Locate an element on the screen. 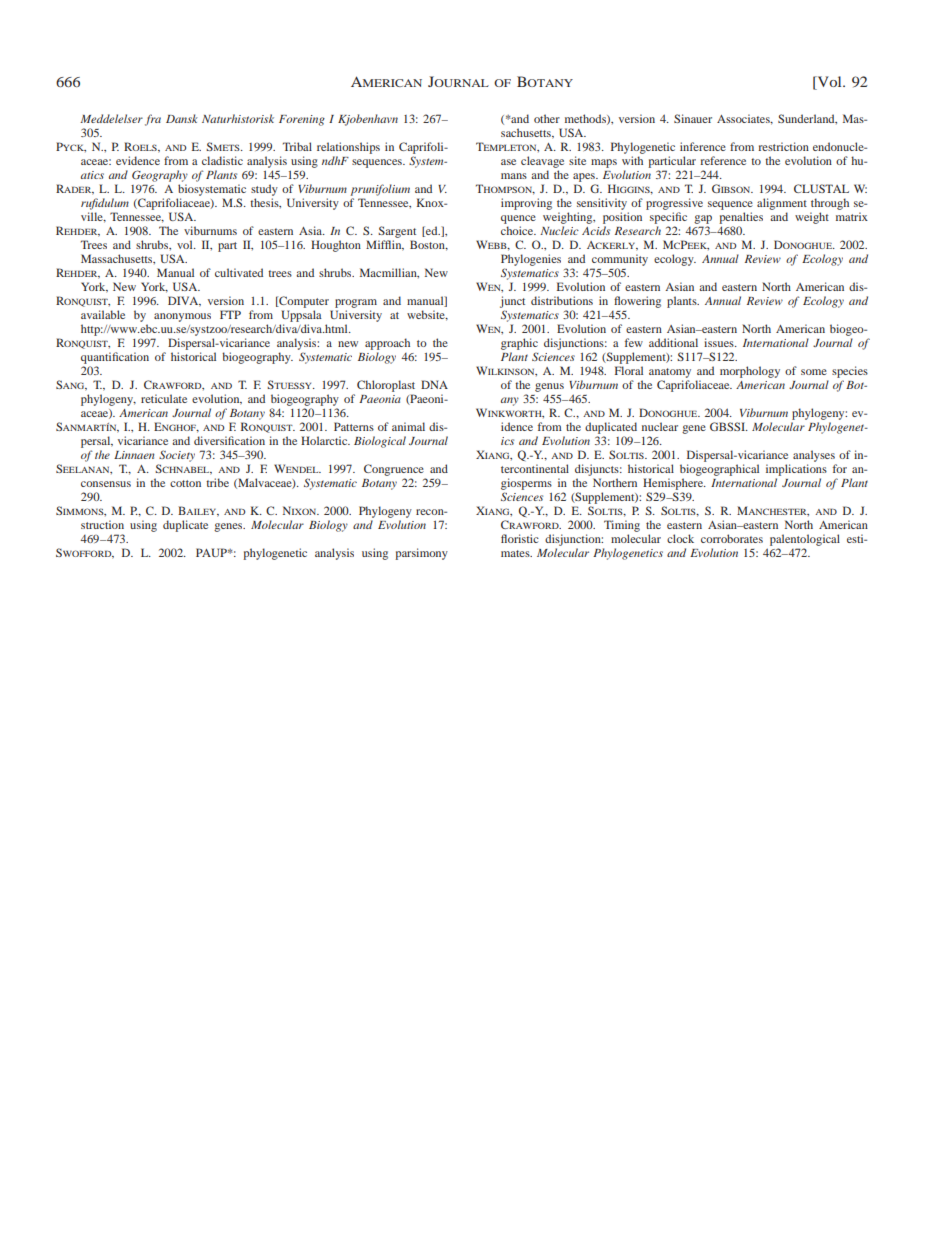  cultivated is located at coordinates (239, 272).
